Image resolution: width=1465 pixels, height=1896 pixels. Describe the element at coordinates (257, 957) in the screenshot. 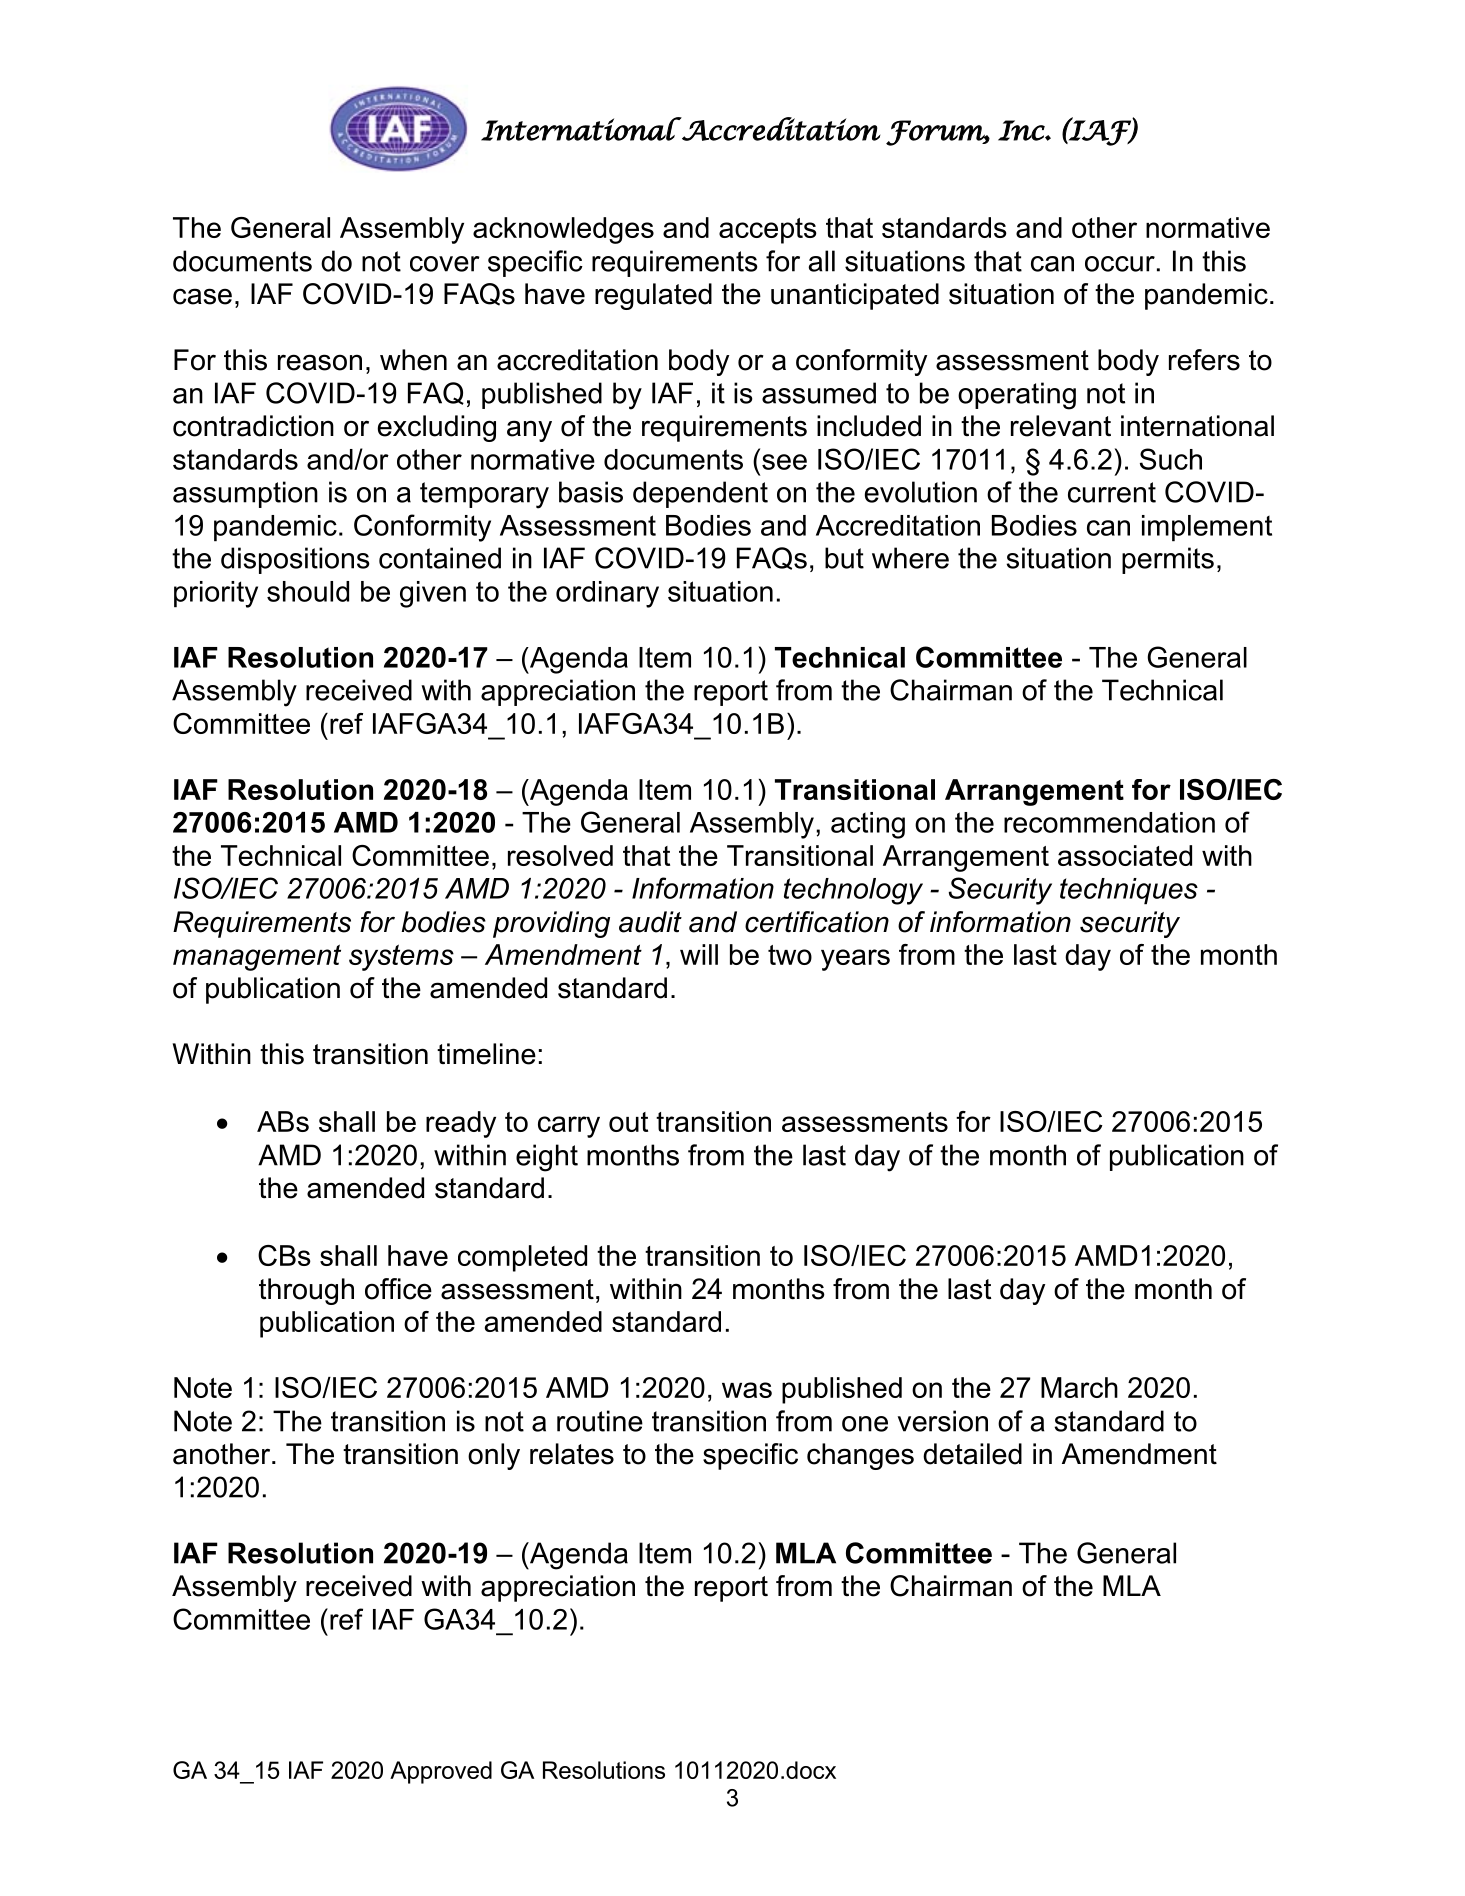

I see `management` at that location.
